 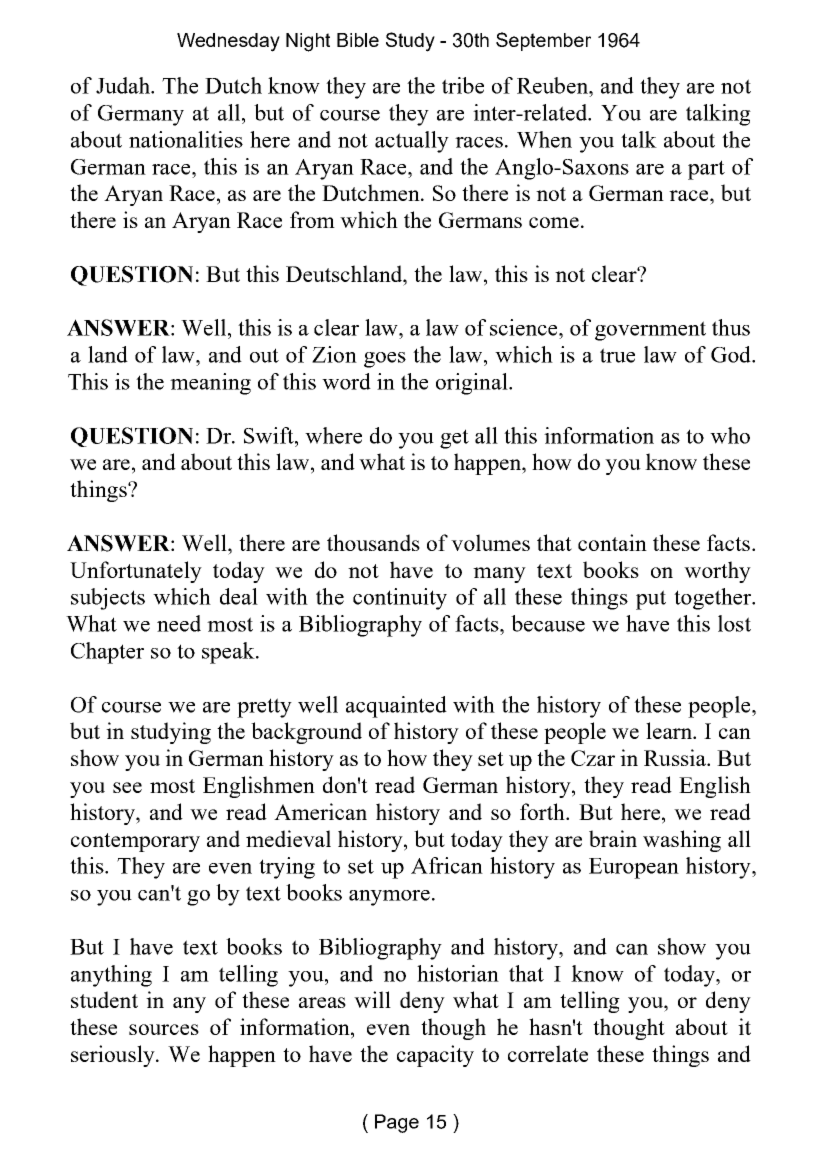 What do you see at coordinates (435, 1056) in the screenshot?
I see `capacity` at bounding box center [435, 1056].
